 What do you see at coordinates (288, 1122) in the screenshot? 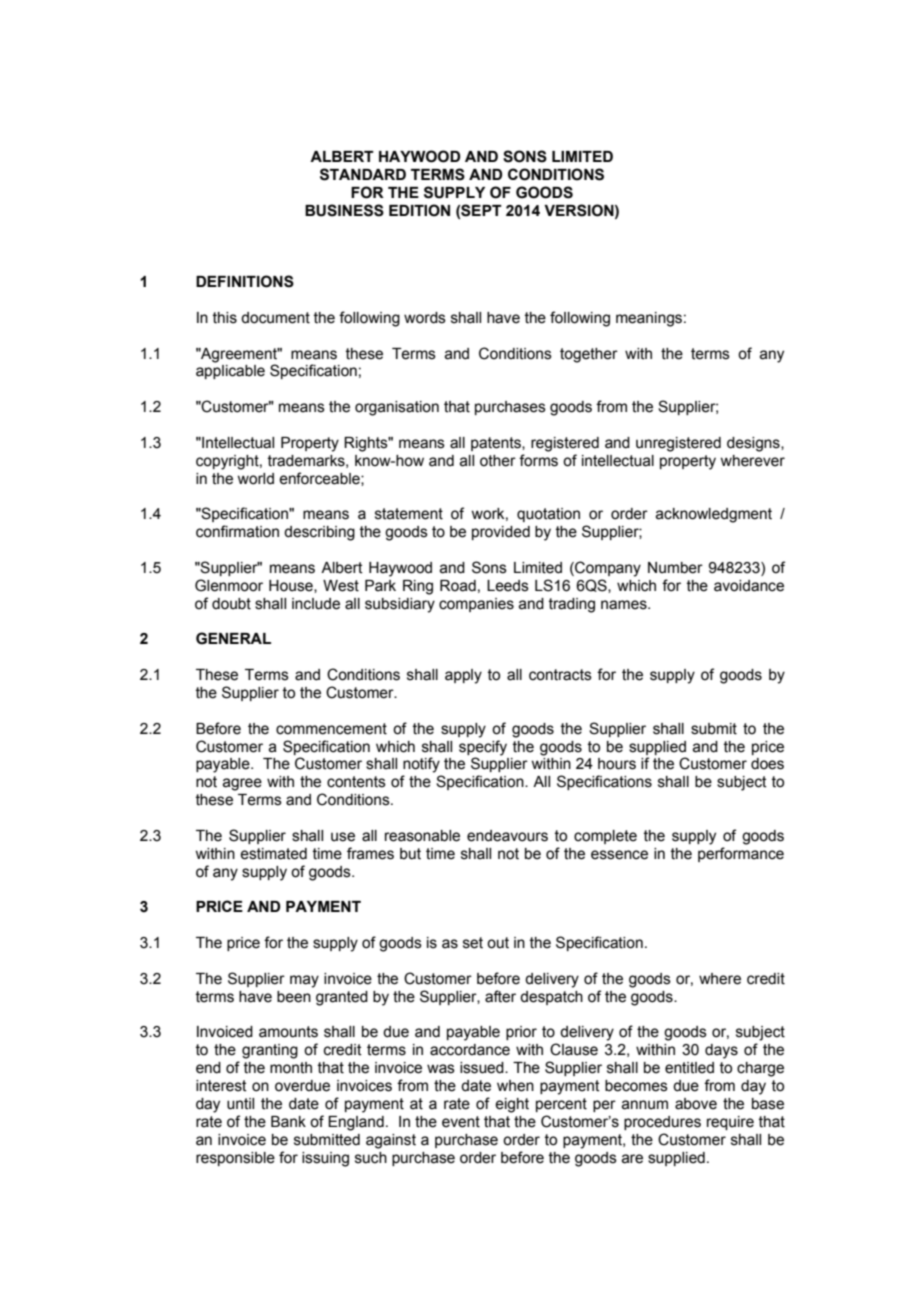
I see `Bank` at bounding box center [288, 1122].
